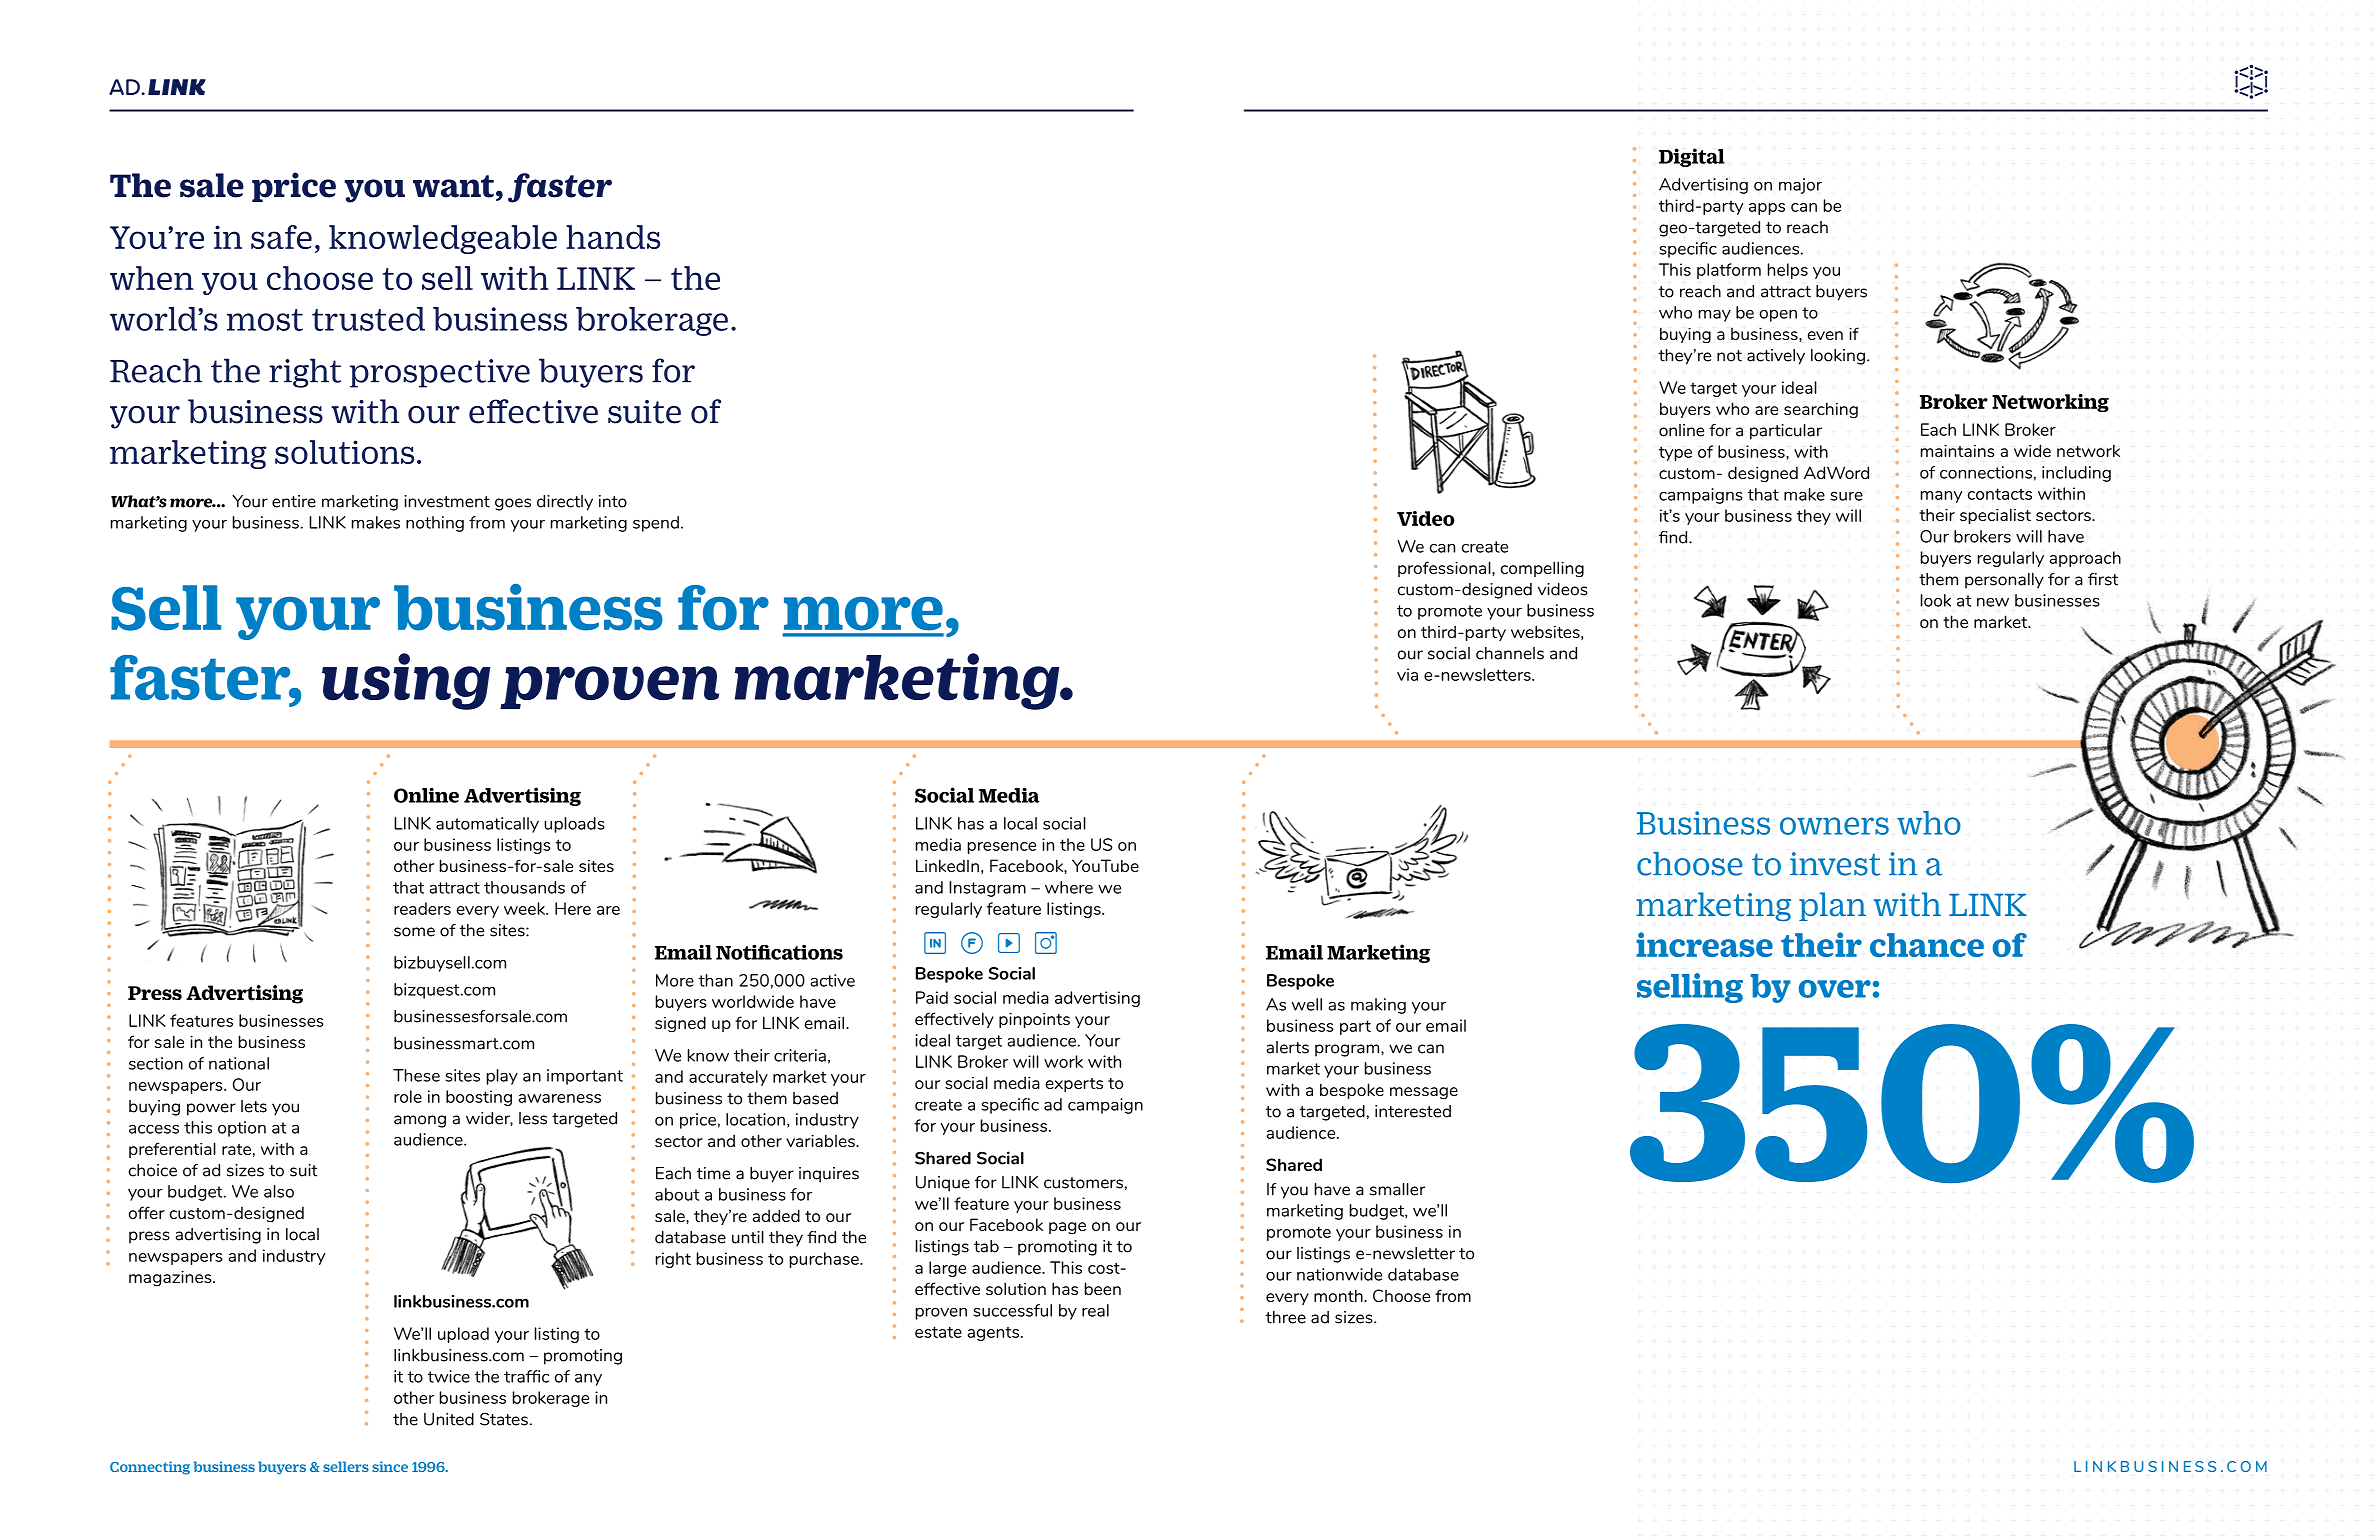 The width and height of the screenshot is (2378, 1538). What do you see at coordinates (453, 186) in the screenshot?
I see `want` at bounding box center [453, 186].
